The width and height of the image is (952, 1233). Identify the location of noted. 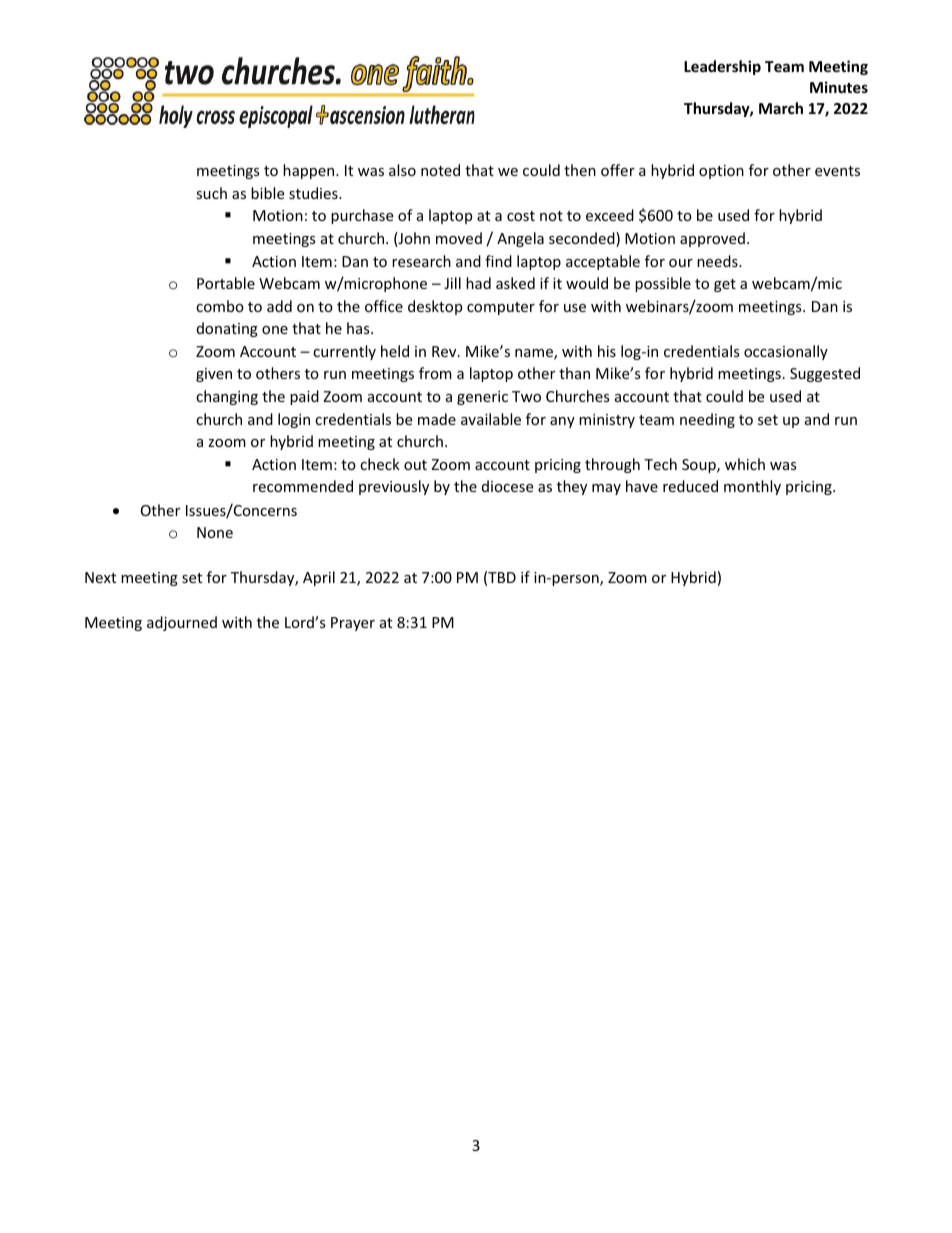
(440, 170).
